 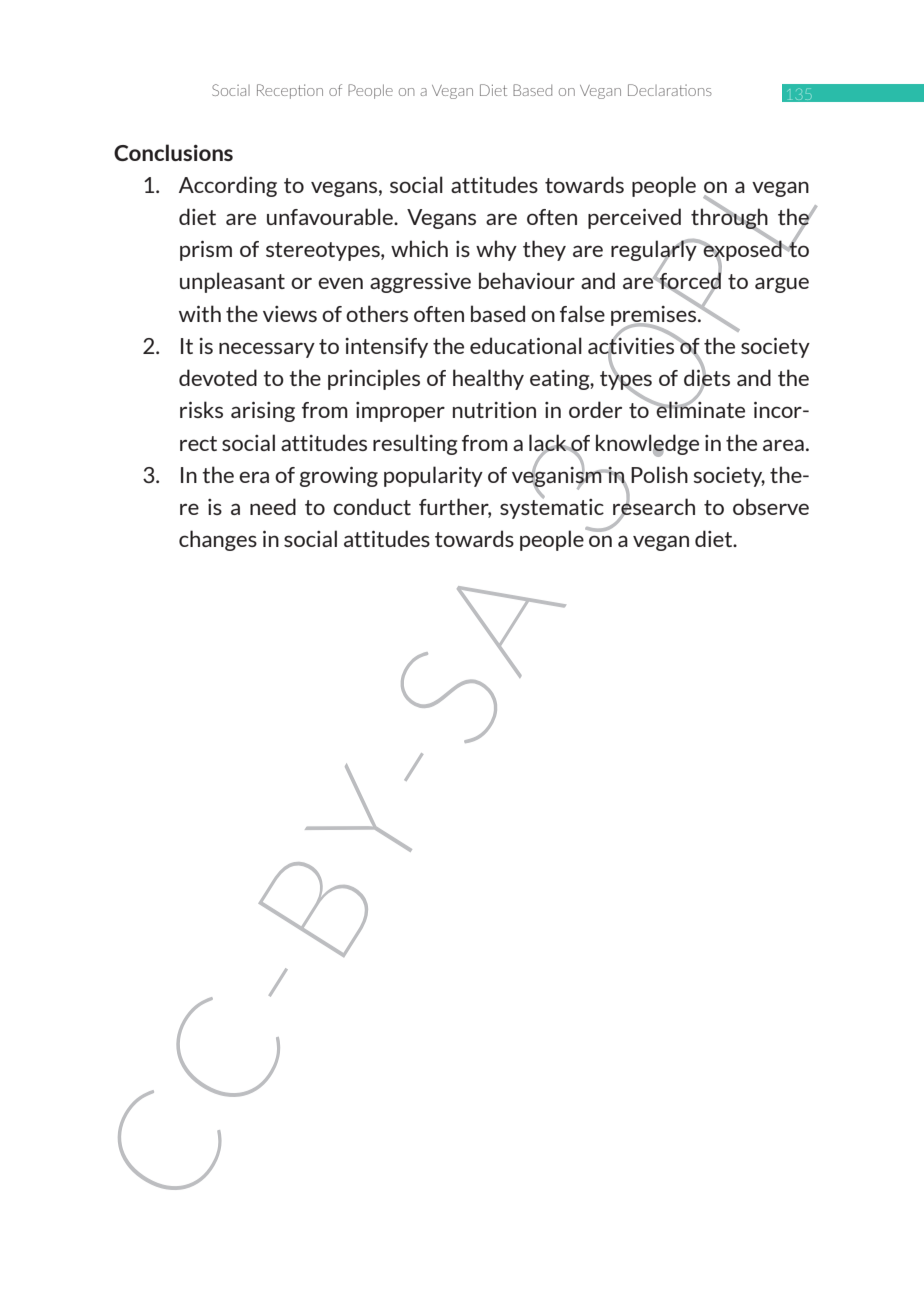 What do you see at coordinates (218, 540) in the document?
I see `changes` at bounding box center [218, 540].
